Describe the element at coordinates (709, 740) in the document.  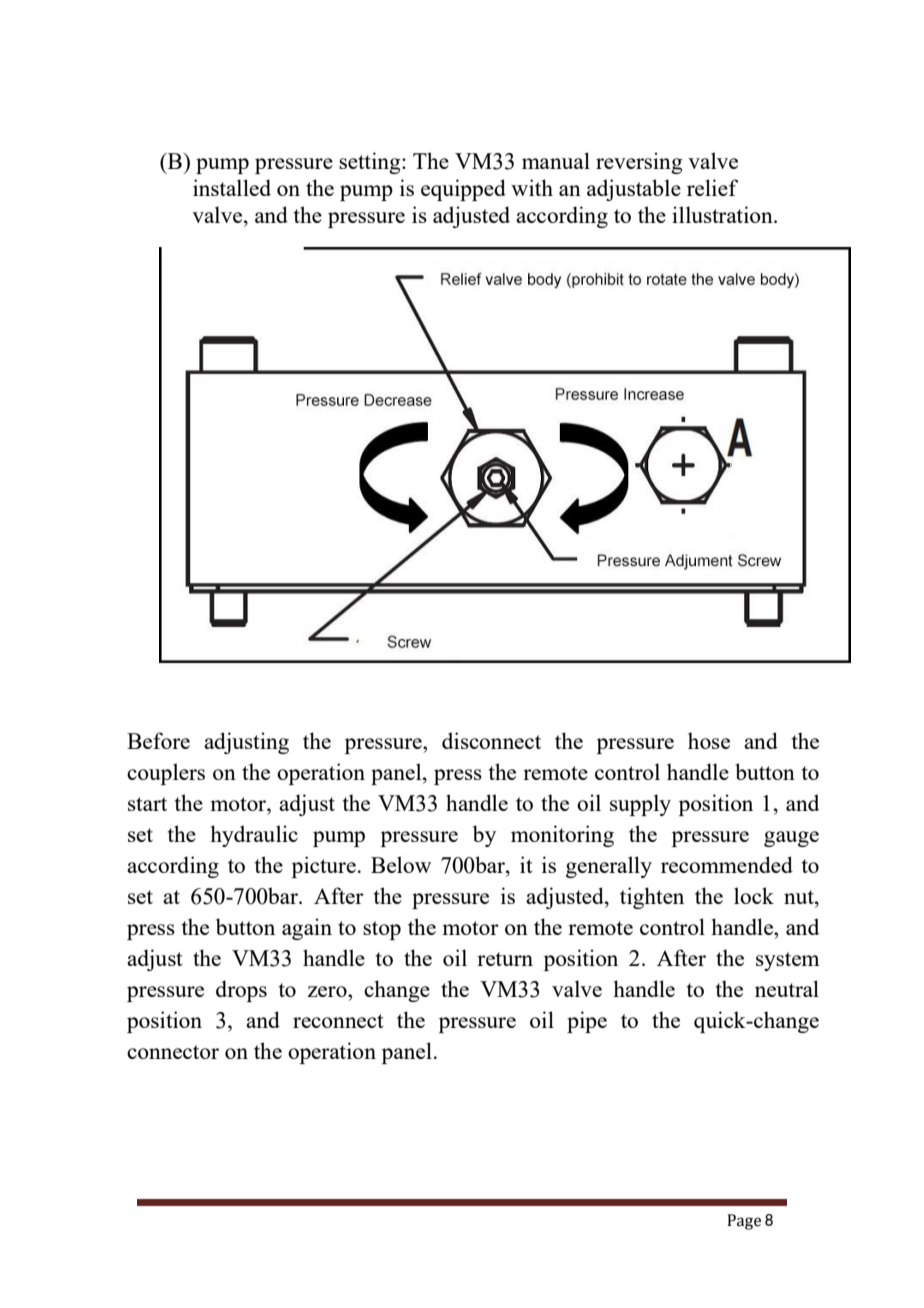
I see `hose` at that location.
